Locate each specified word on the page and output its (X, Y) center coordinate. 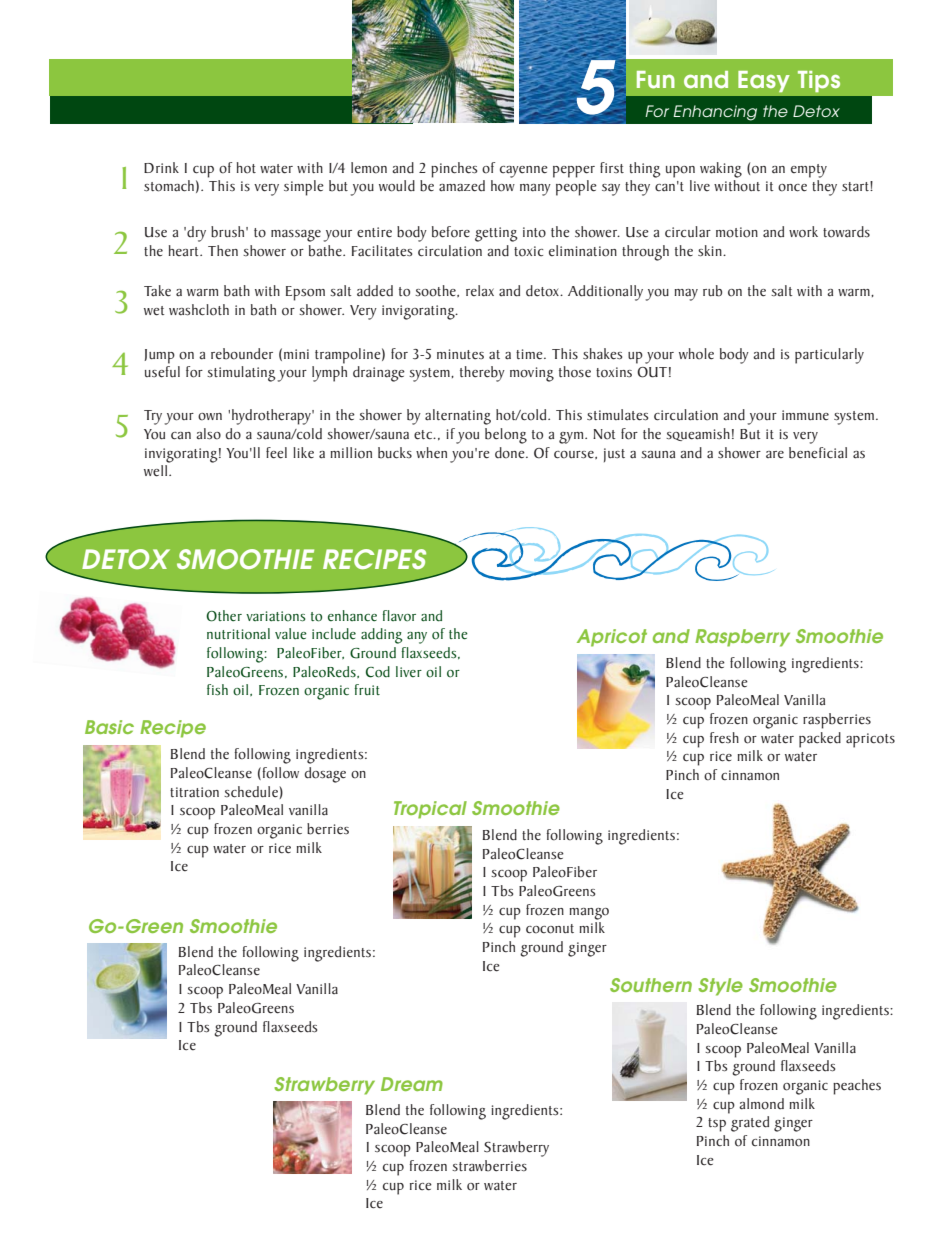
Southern (651, 985)
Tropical (430, 810)
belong (506, 436)
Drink (161, 167)
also (208, 434)
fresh (724, 738)
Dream (412, 1084)
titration (194, 792)
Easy (764, 81)
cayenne (524, 172)
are (775, 454)
